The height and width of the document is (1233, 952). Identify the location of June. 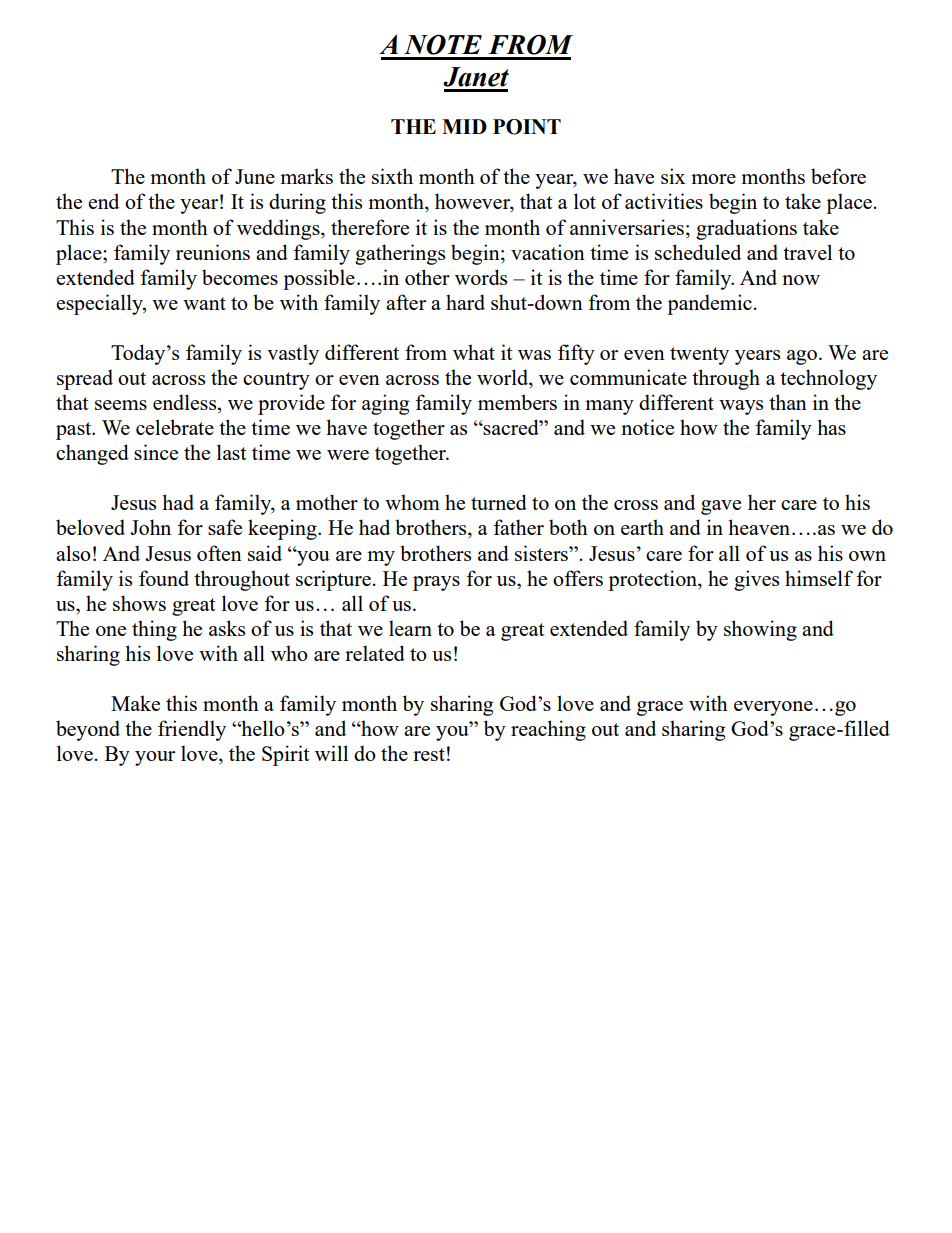
(255, 176).
